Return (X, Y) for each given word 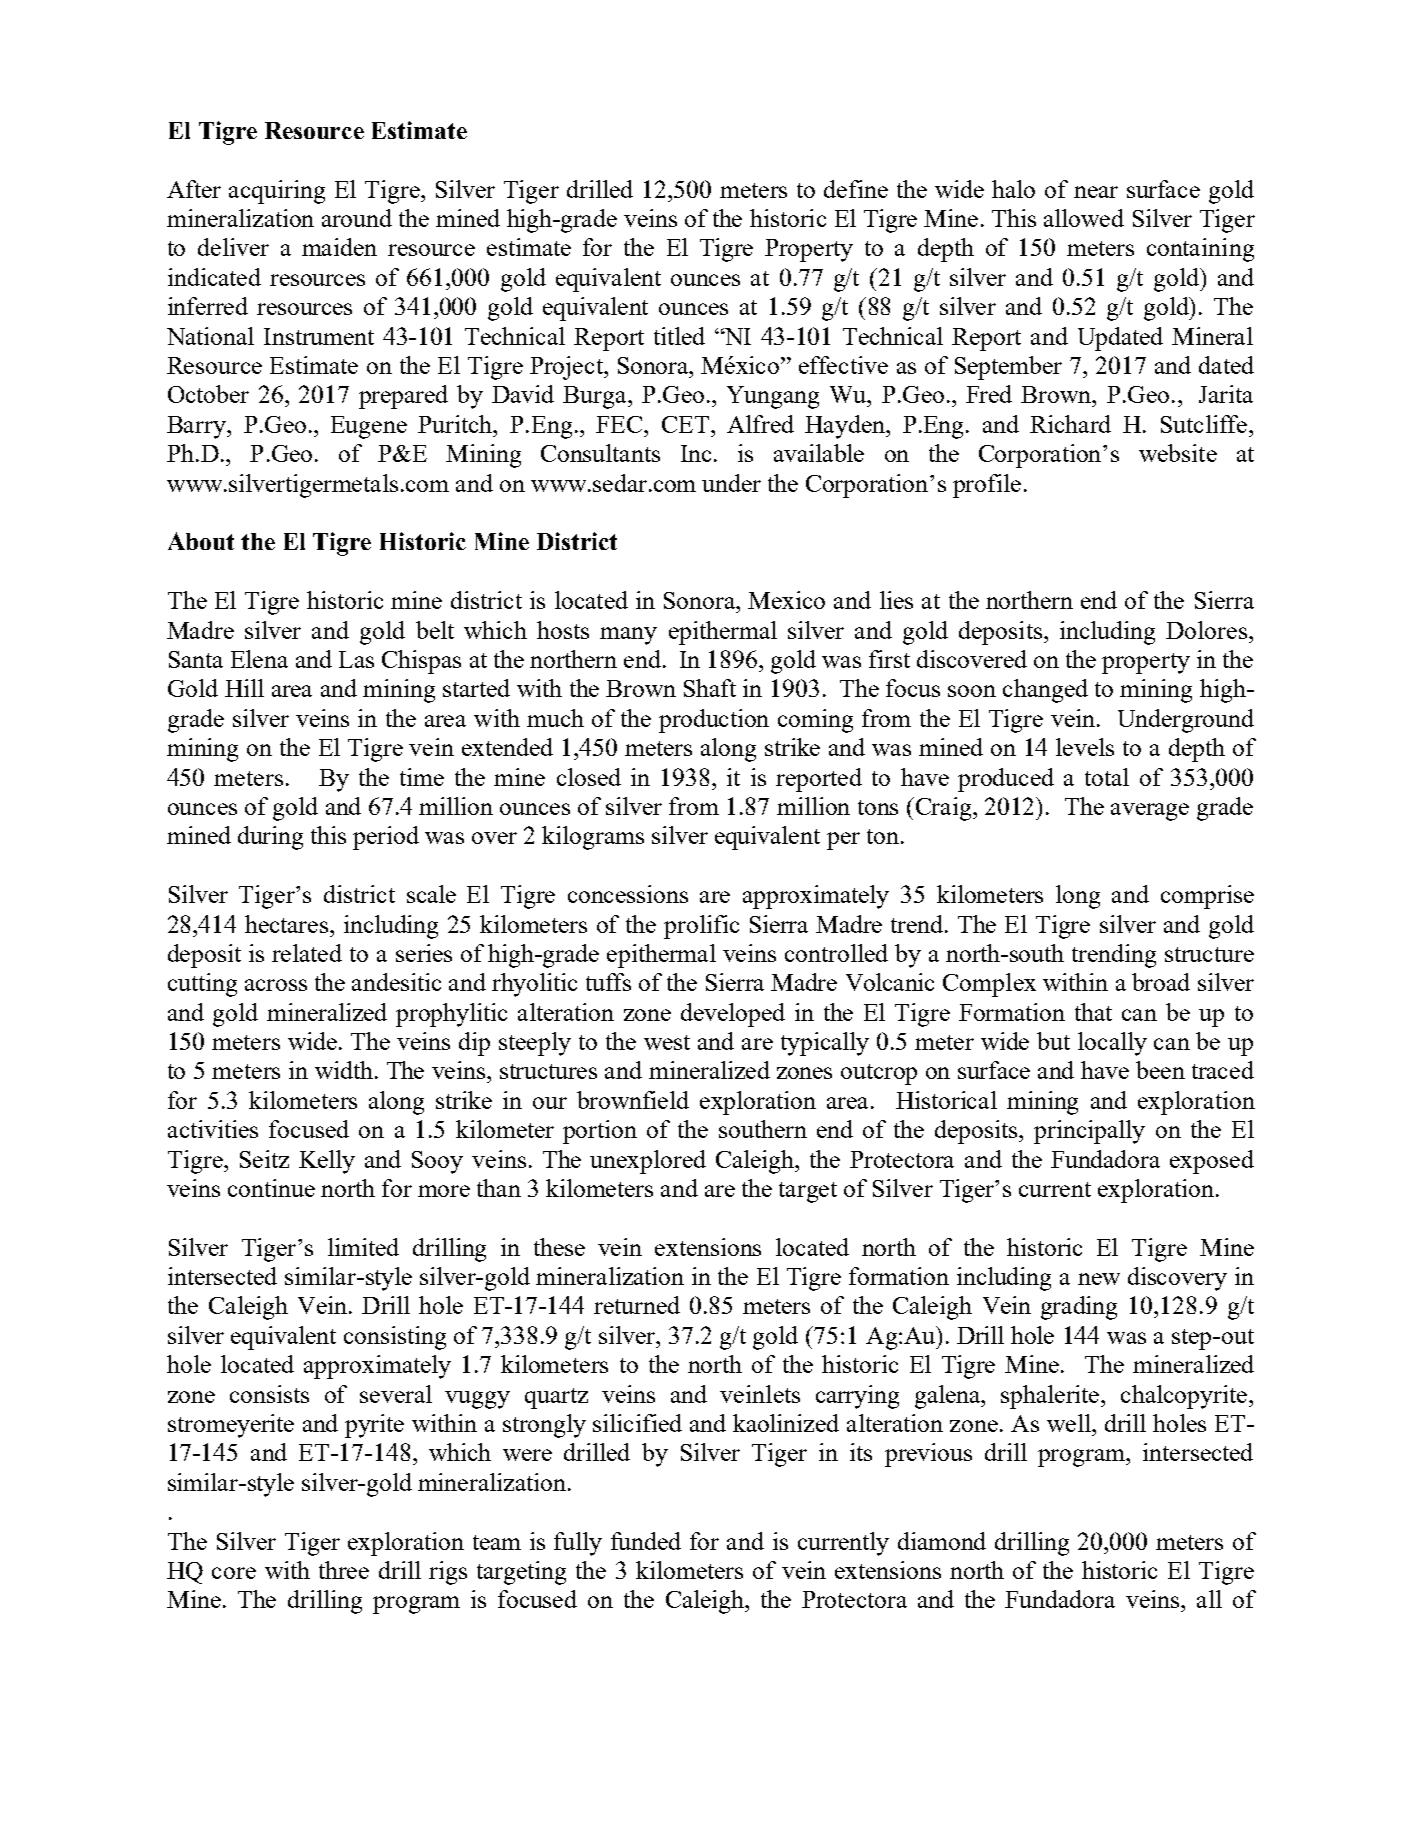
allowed (1084, 218)
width (344, 1070)
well (1070, 1423)
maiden (339, 247)
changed (1045, 691)
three (344, 1570)
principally (1089, 1132)
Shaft (710, 688)
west (667, 1042)
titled (679, 336)
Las (356, 659)
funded (646, 1541)
